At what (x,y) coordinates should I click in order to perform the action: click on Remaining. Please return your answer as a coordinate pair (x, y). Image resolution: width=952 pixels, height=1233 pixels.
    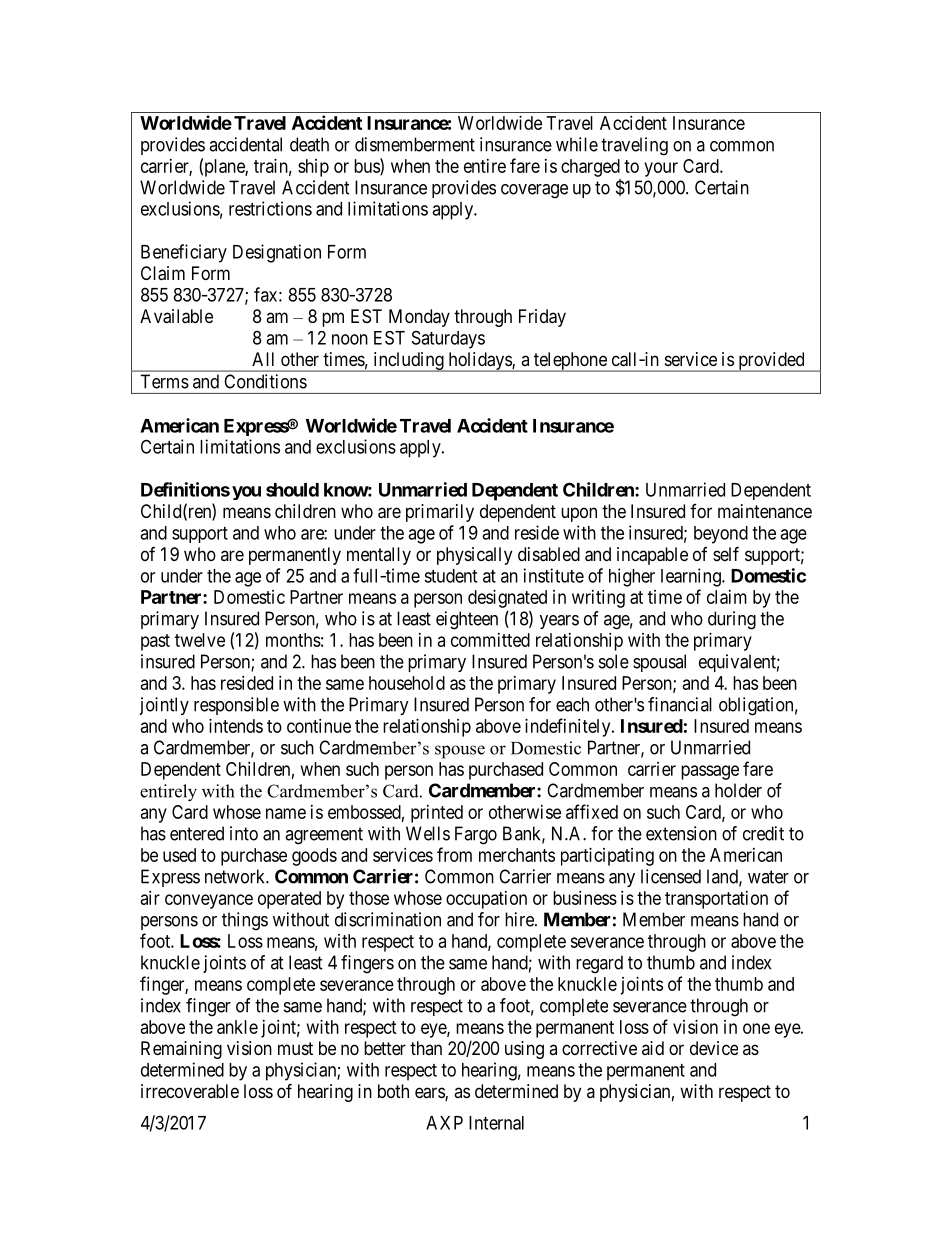
    Looking at the image, I should click on (181, 1050).
